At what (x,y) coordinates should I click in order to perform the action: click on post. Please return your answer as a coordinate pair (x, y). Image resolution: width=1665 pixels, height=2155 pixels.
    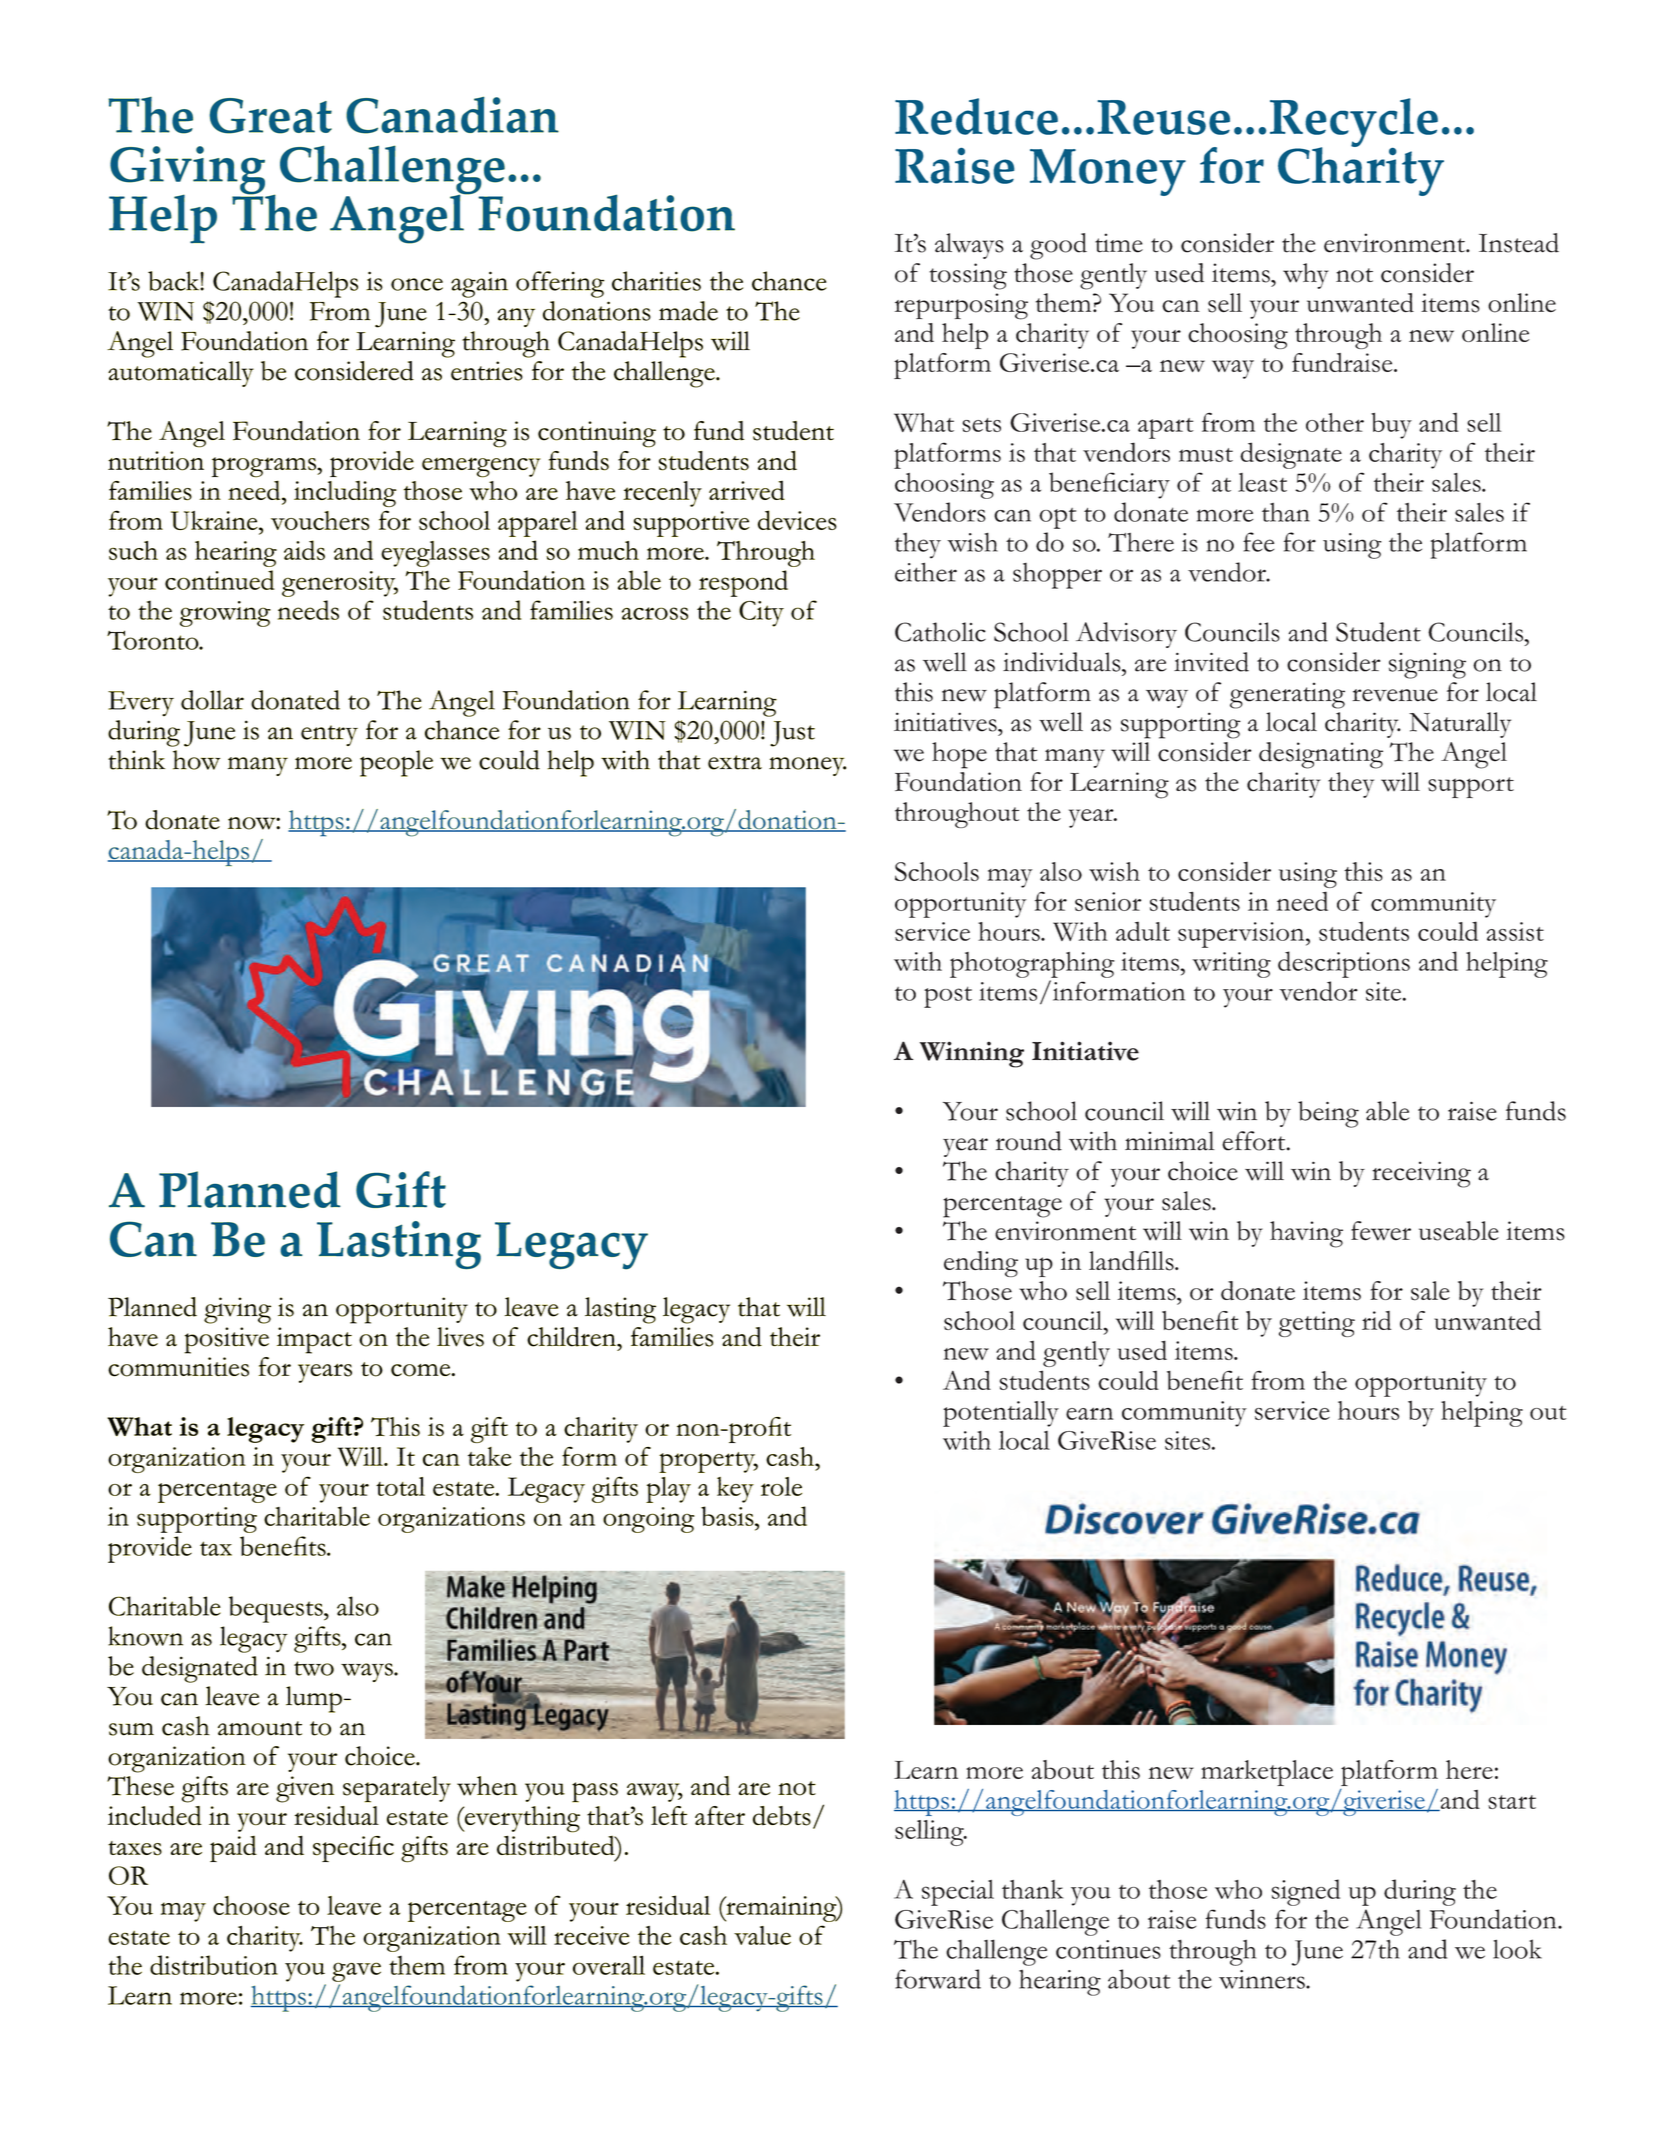
    Looking at the image, I should click on (948, 997).
